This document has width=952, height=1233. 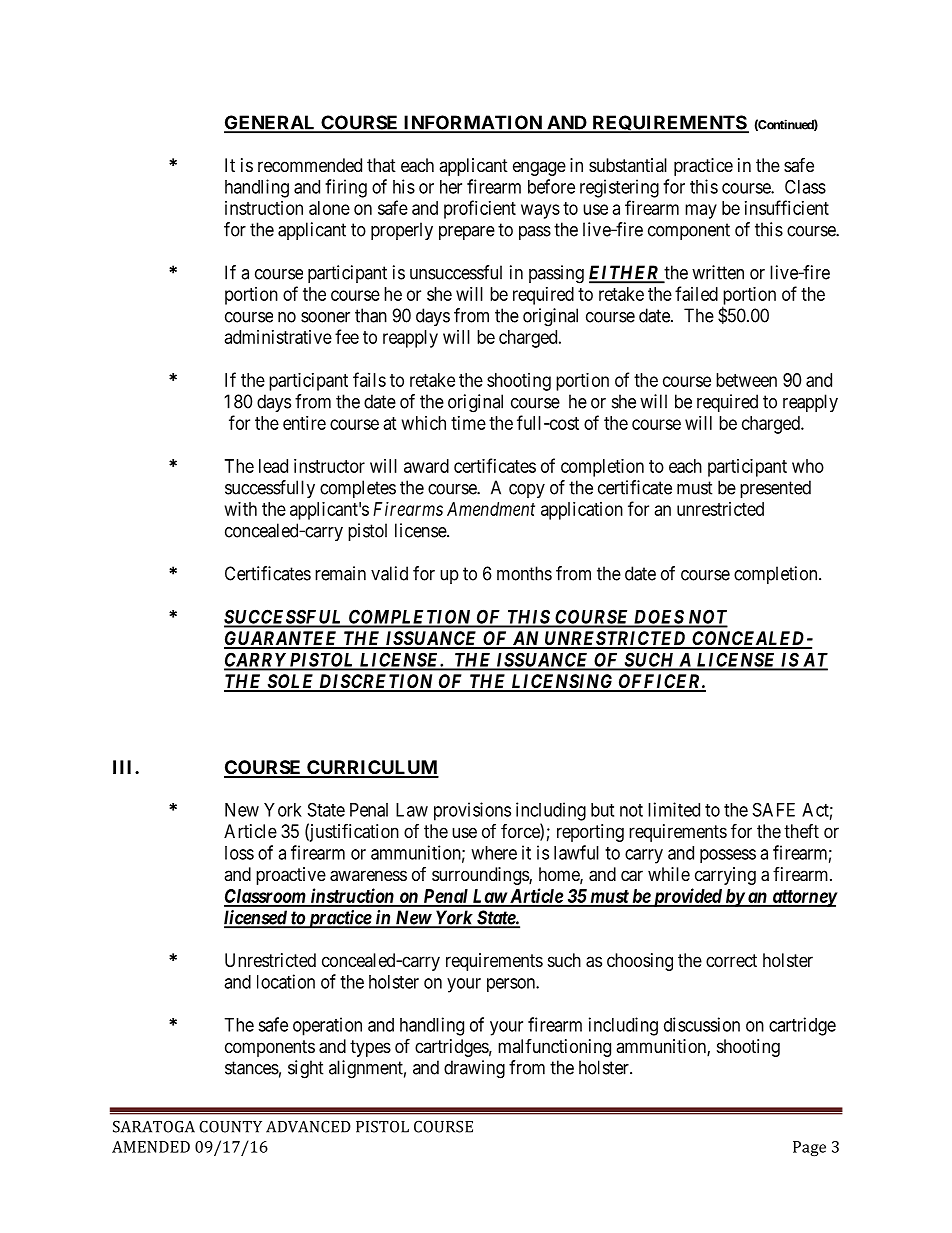 I want to click on provisions, so click(x=472, y=811).
